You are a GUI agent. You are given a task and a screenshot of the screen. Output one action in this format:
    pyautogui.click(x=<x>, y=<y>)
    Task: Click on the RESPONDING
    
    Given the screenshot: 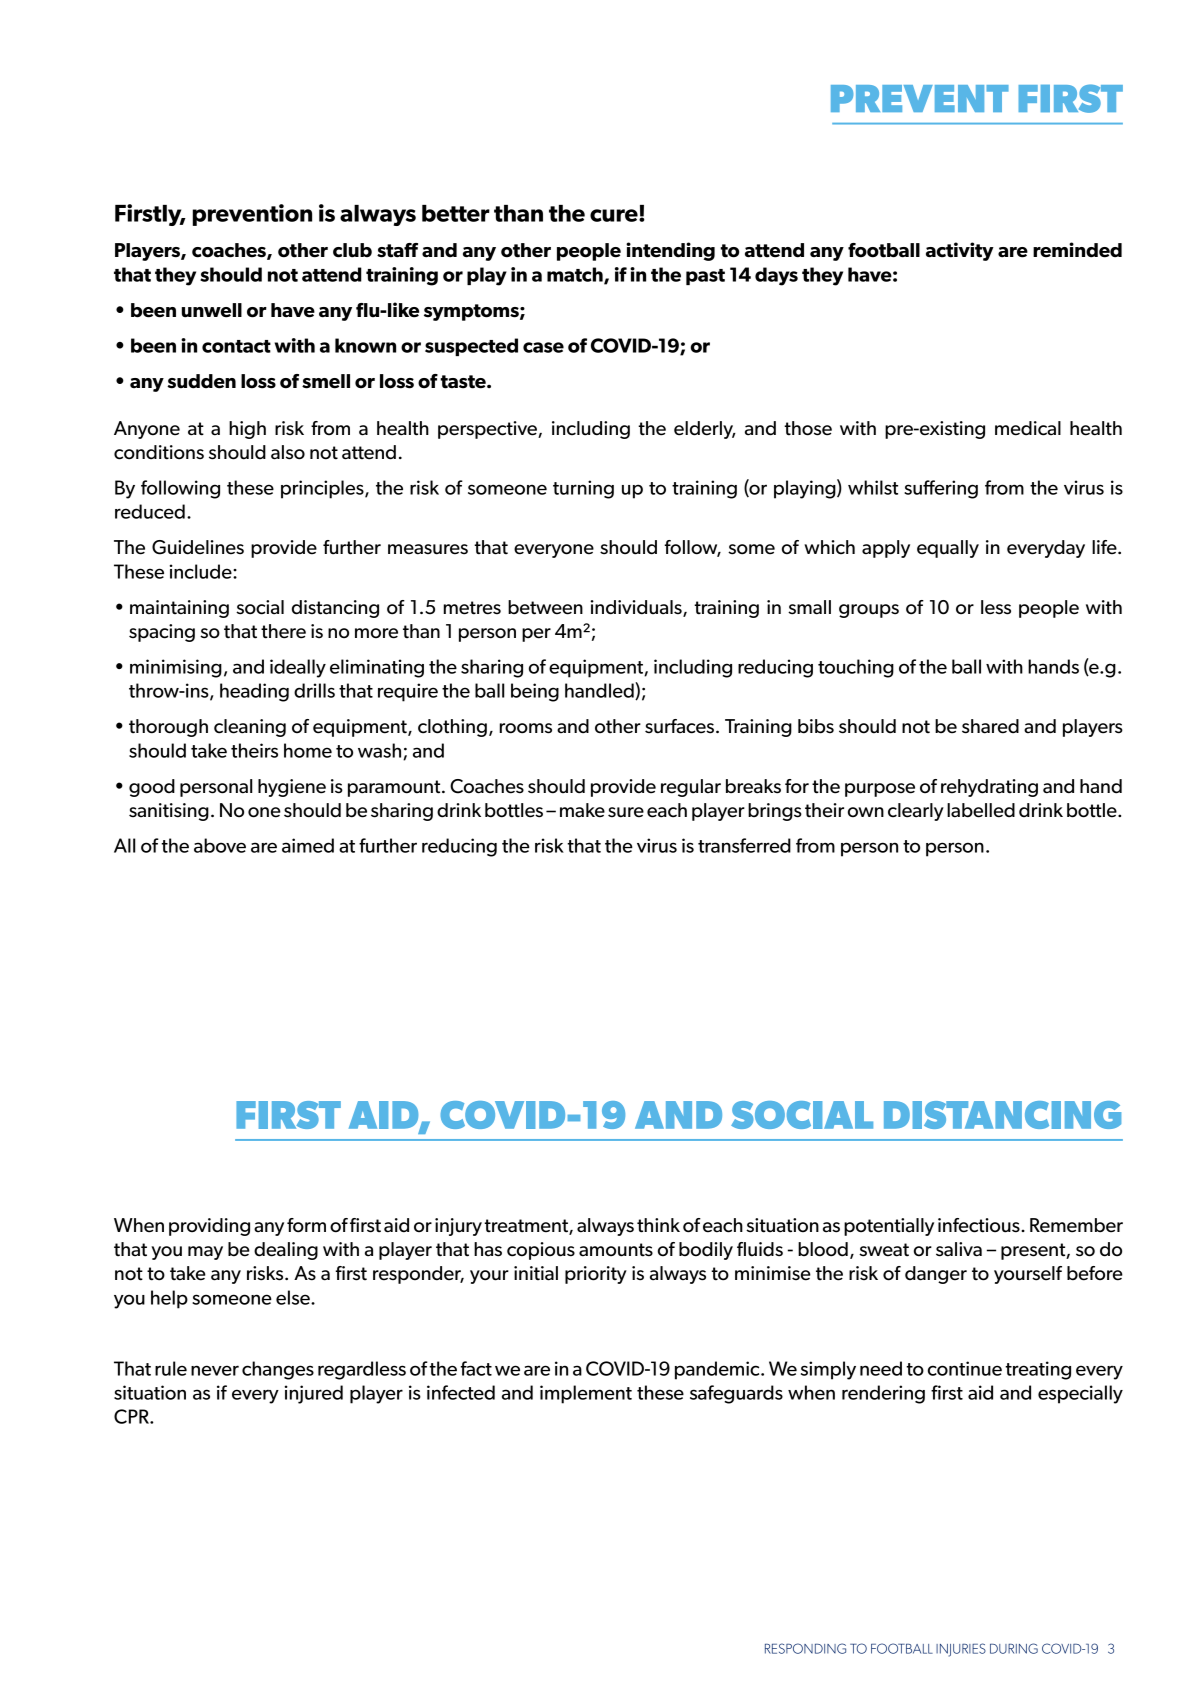 What is the action you would take?
    pyautogui.click(x=805, y=1648)
